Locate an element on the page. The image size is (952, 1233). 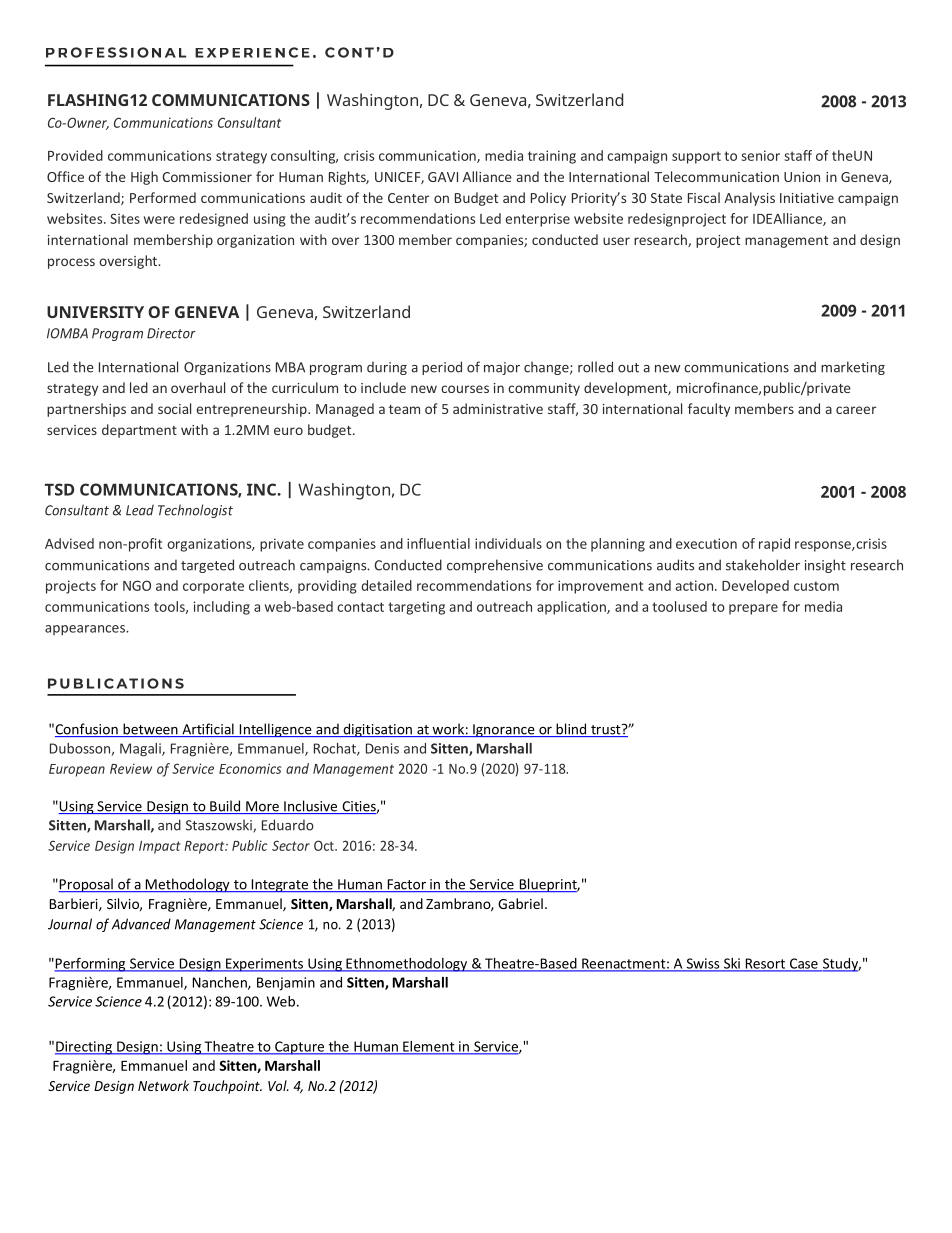
targeting is located at coordinates (416, 608).
